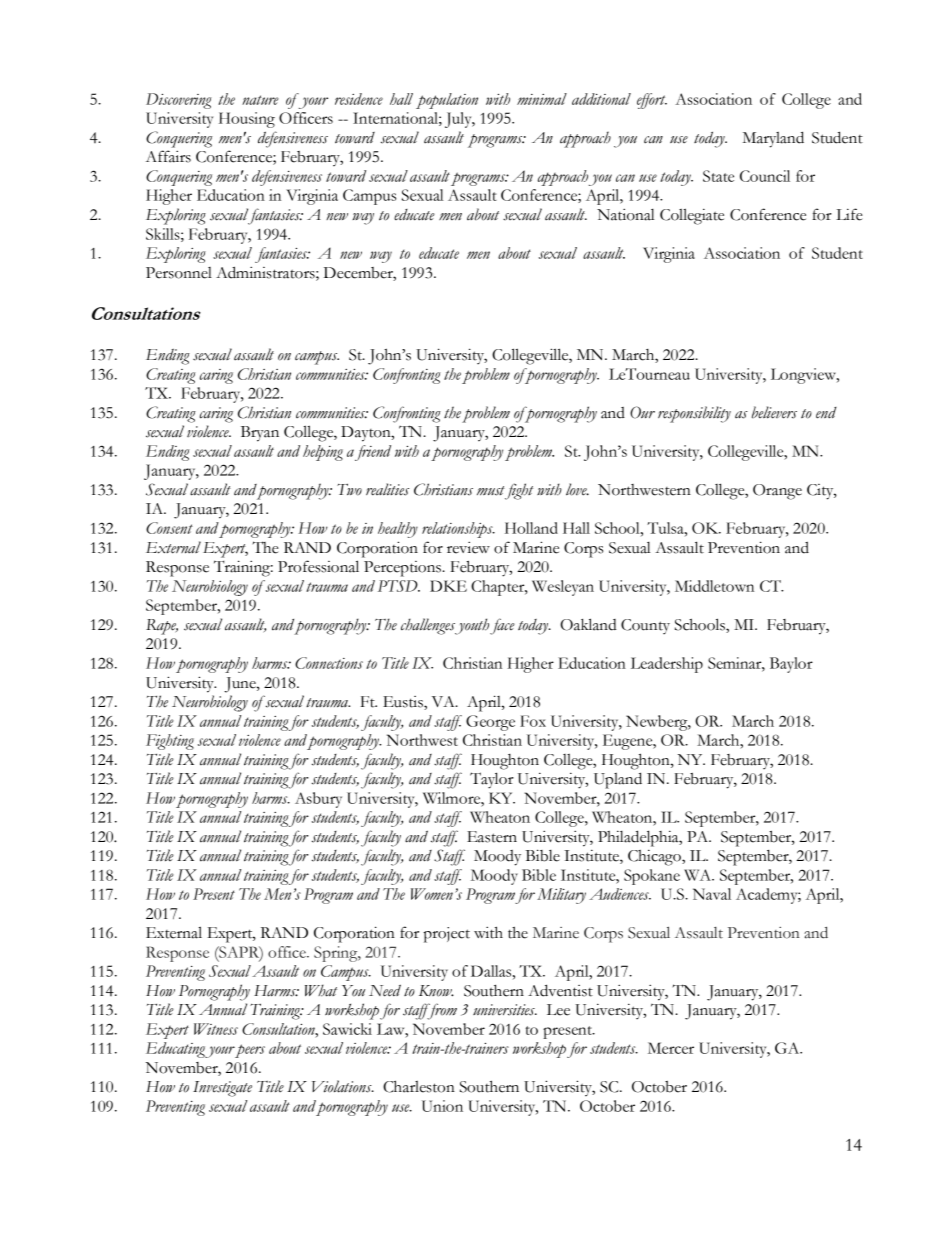 This screenshot has width=952, height=1233. I want to click on Investigate, so click(222, 1089).
